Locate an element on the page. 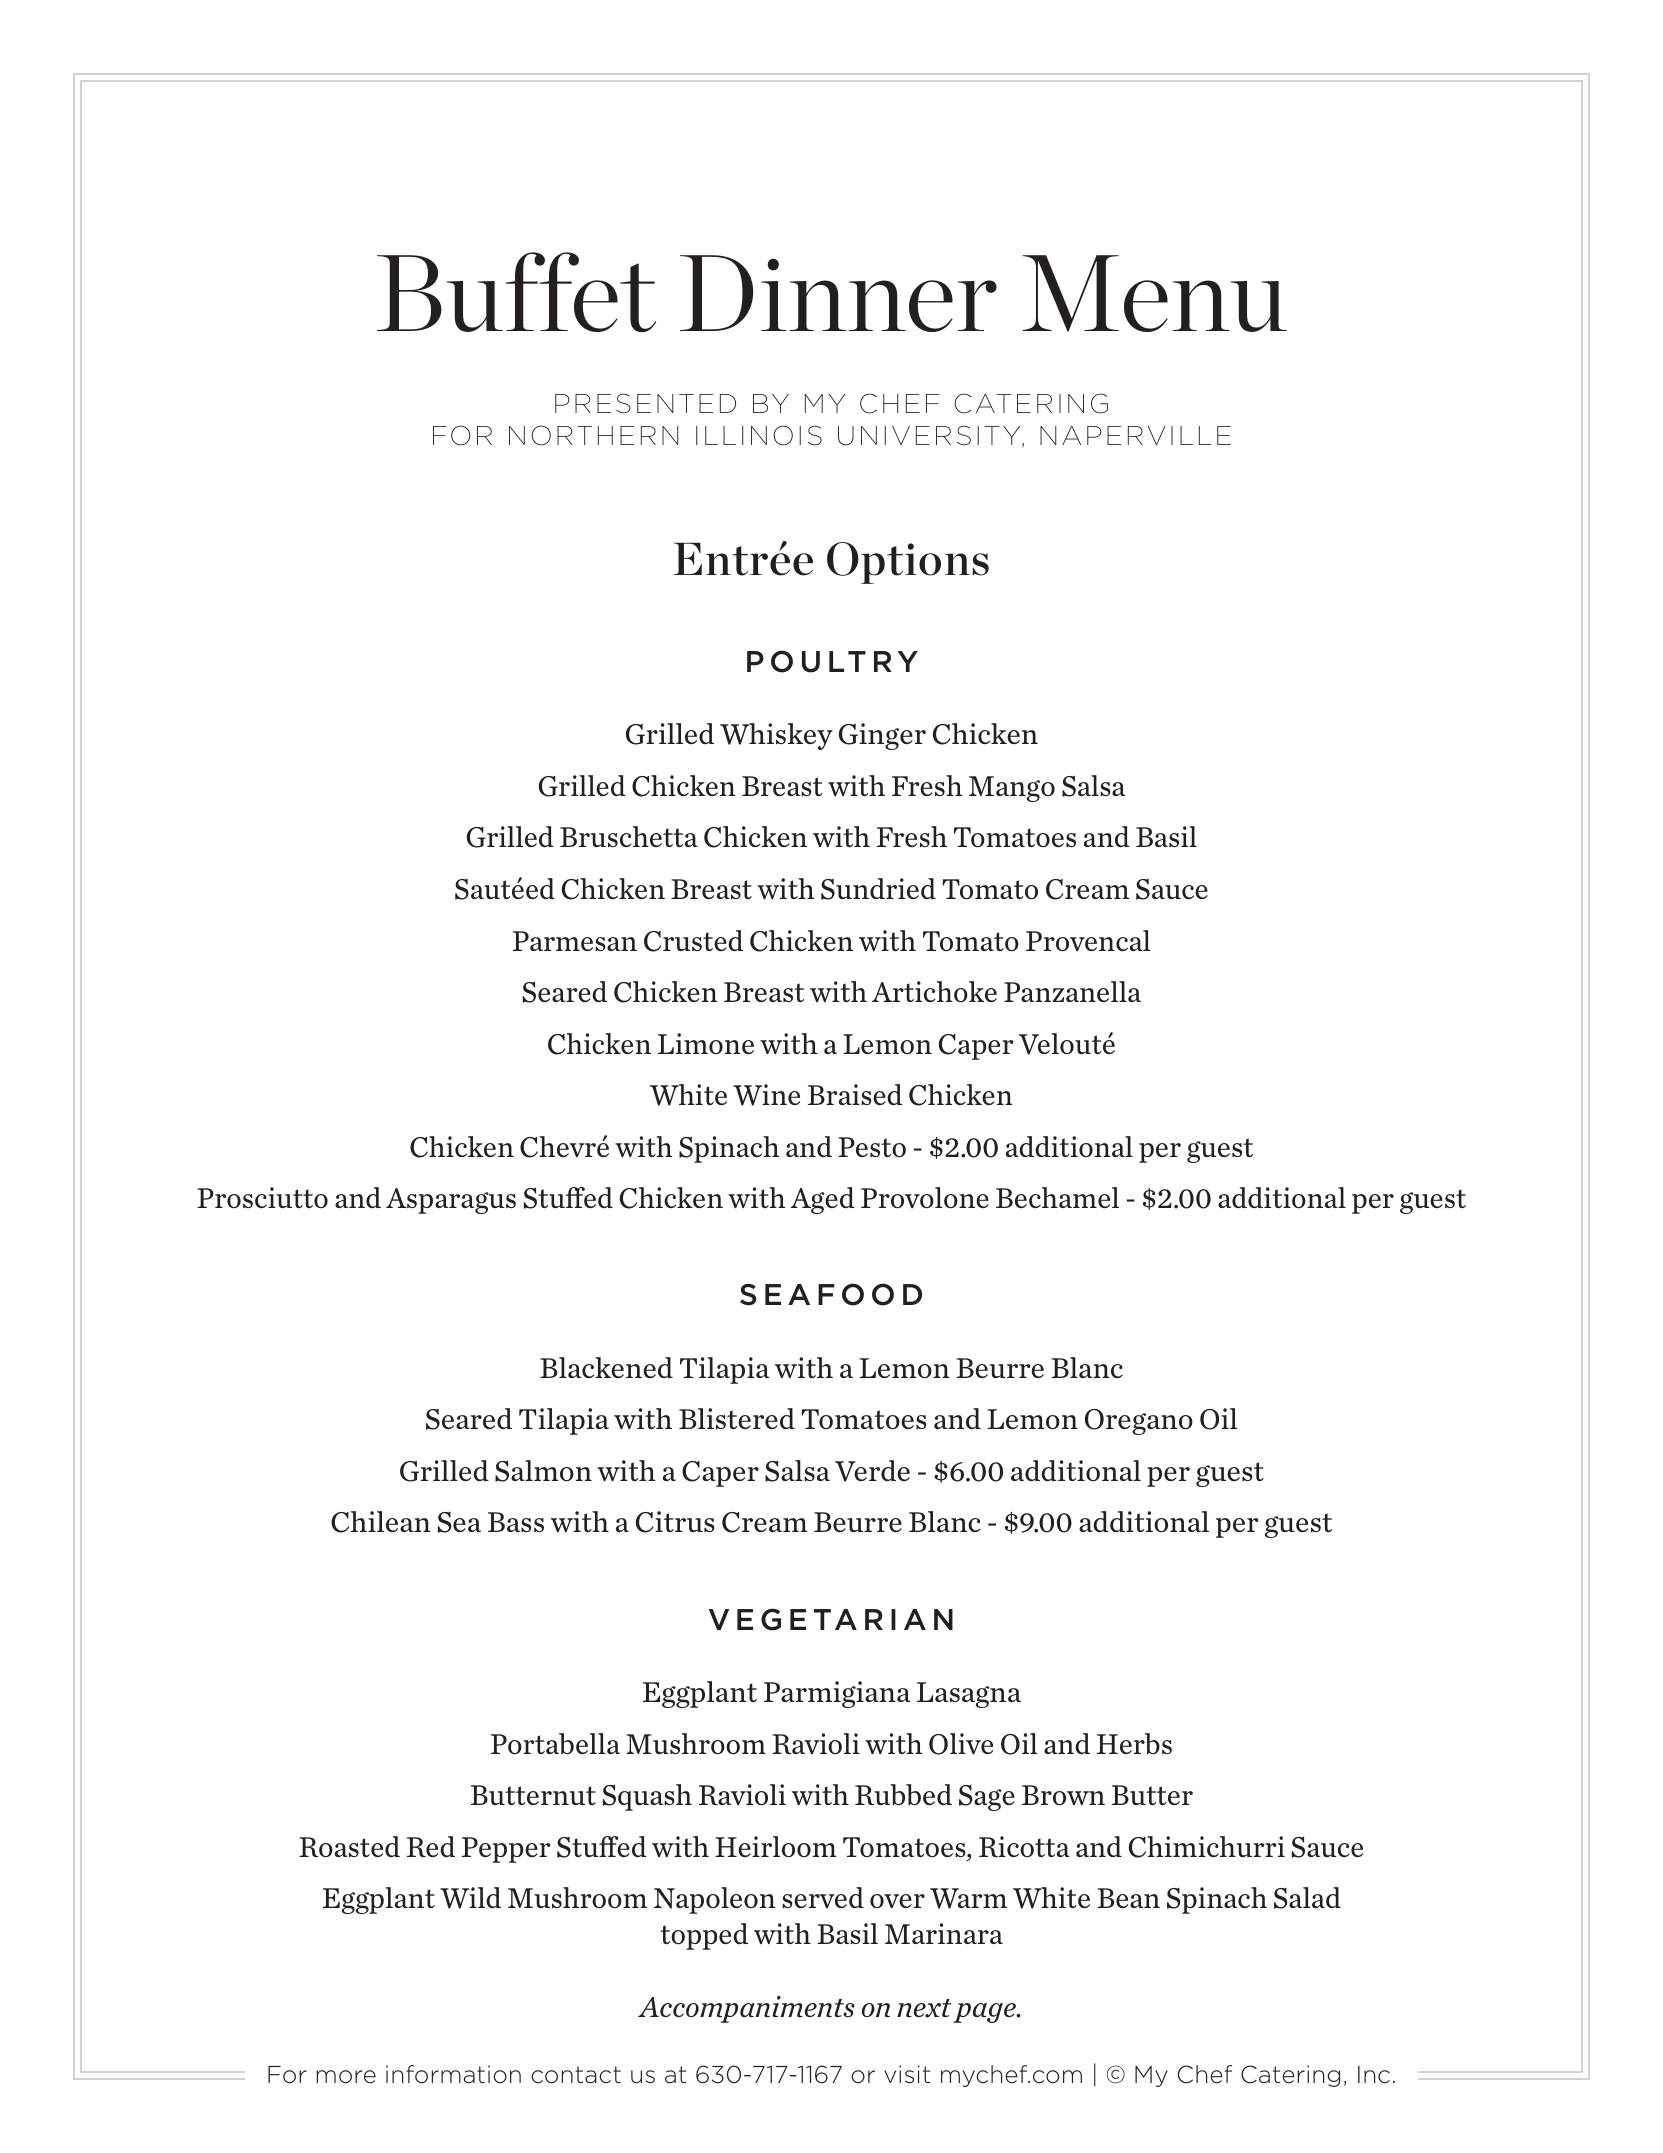 Image resolution: width=1663 pixels, height=2153 pixels. more is located at coordinates (346, 2077).
